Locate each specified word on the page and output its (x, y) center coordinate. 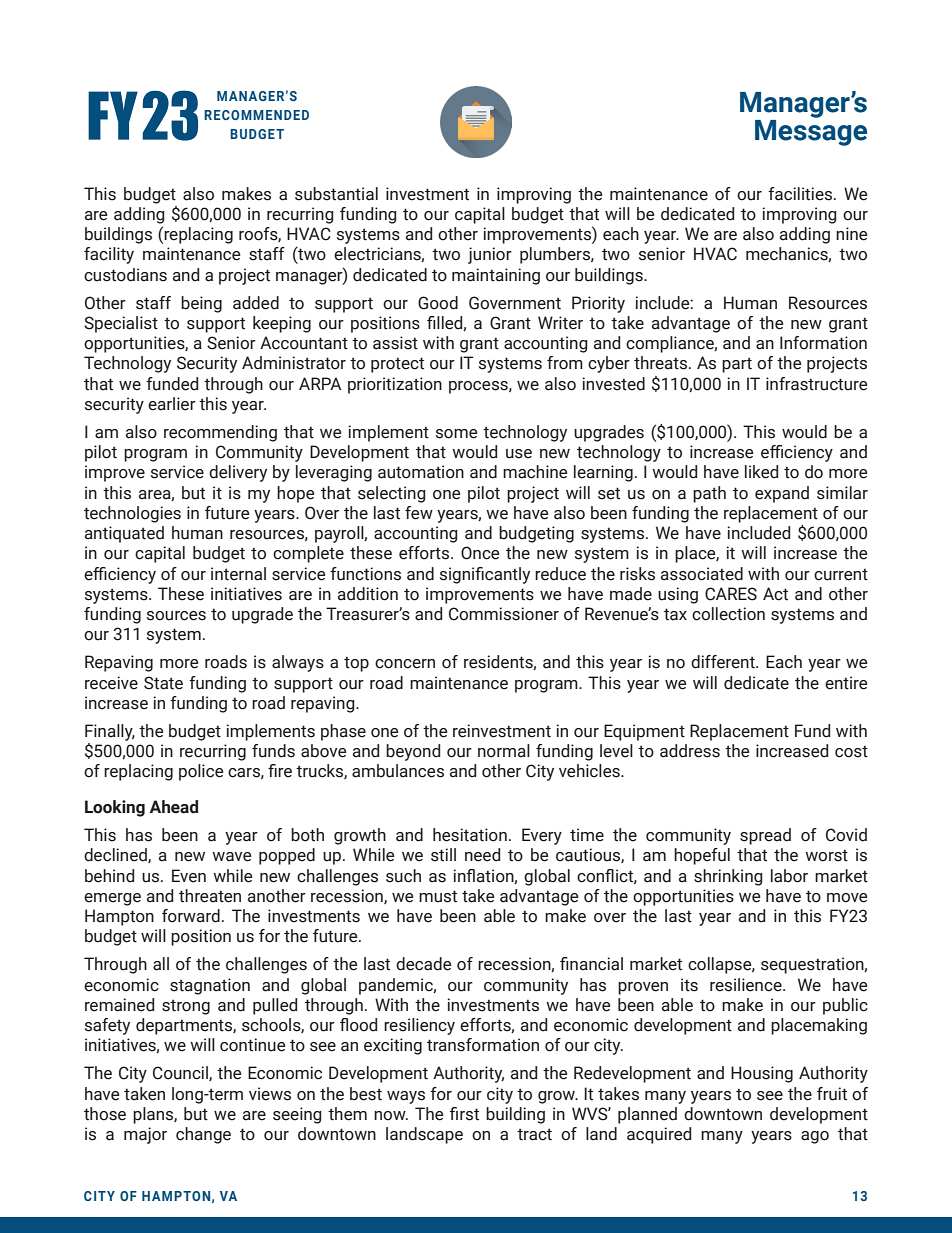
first (464, 1114)
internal (238, 574)
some (456, 434)
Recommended (256, 115)
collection (728, 614)
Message (811, 133)
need (482, 855)
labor (789, 876)
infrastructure (816, 384)
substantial (336, 194)
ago (815, 1137)
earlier (172, 404)
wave (231, 857)
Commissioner (504, 614)
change (203, 1135)
